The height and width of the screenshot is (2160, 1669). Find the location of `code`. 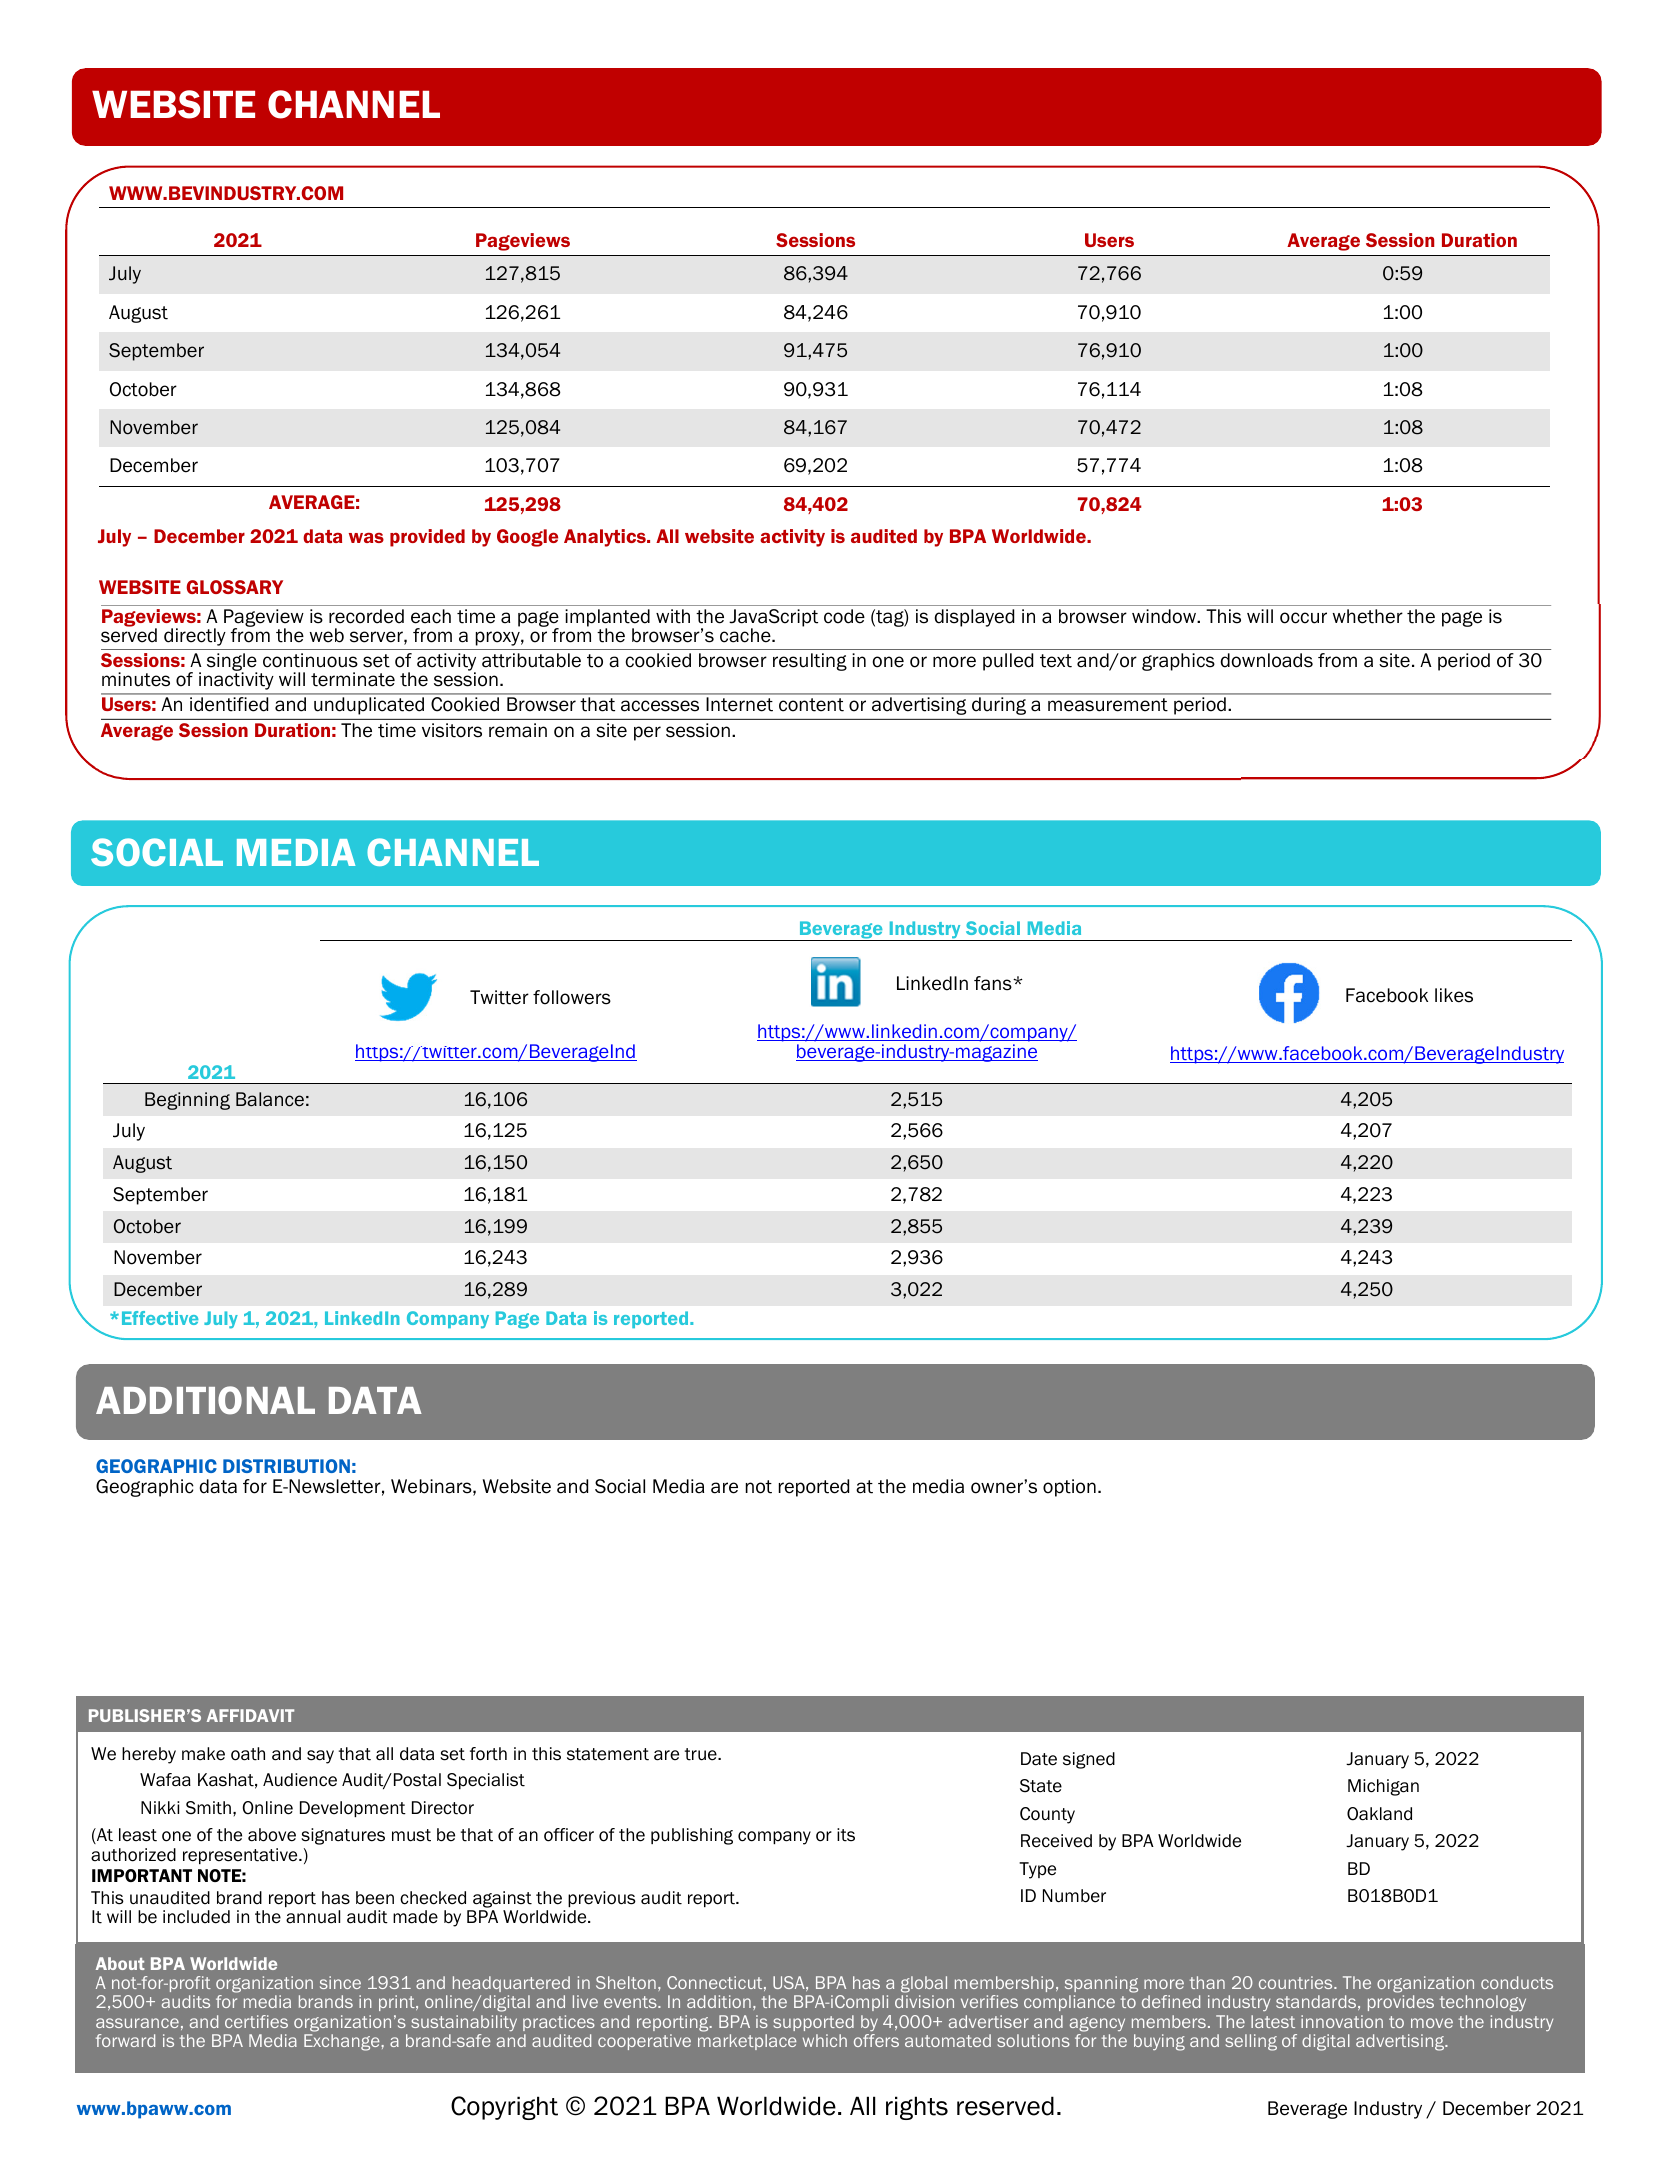

code is located at coordinates (844, 616).
